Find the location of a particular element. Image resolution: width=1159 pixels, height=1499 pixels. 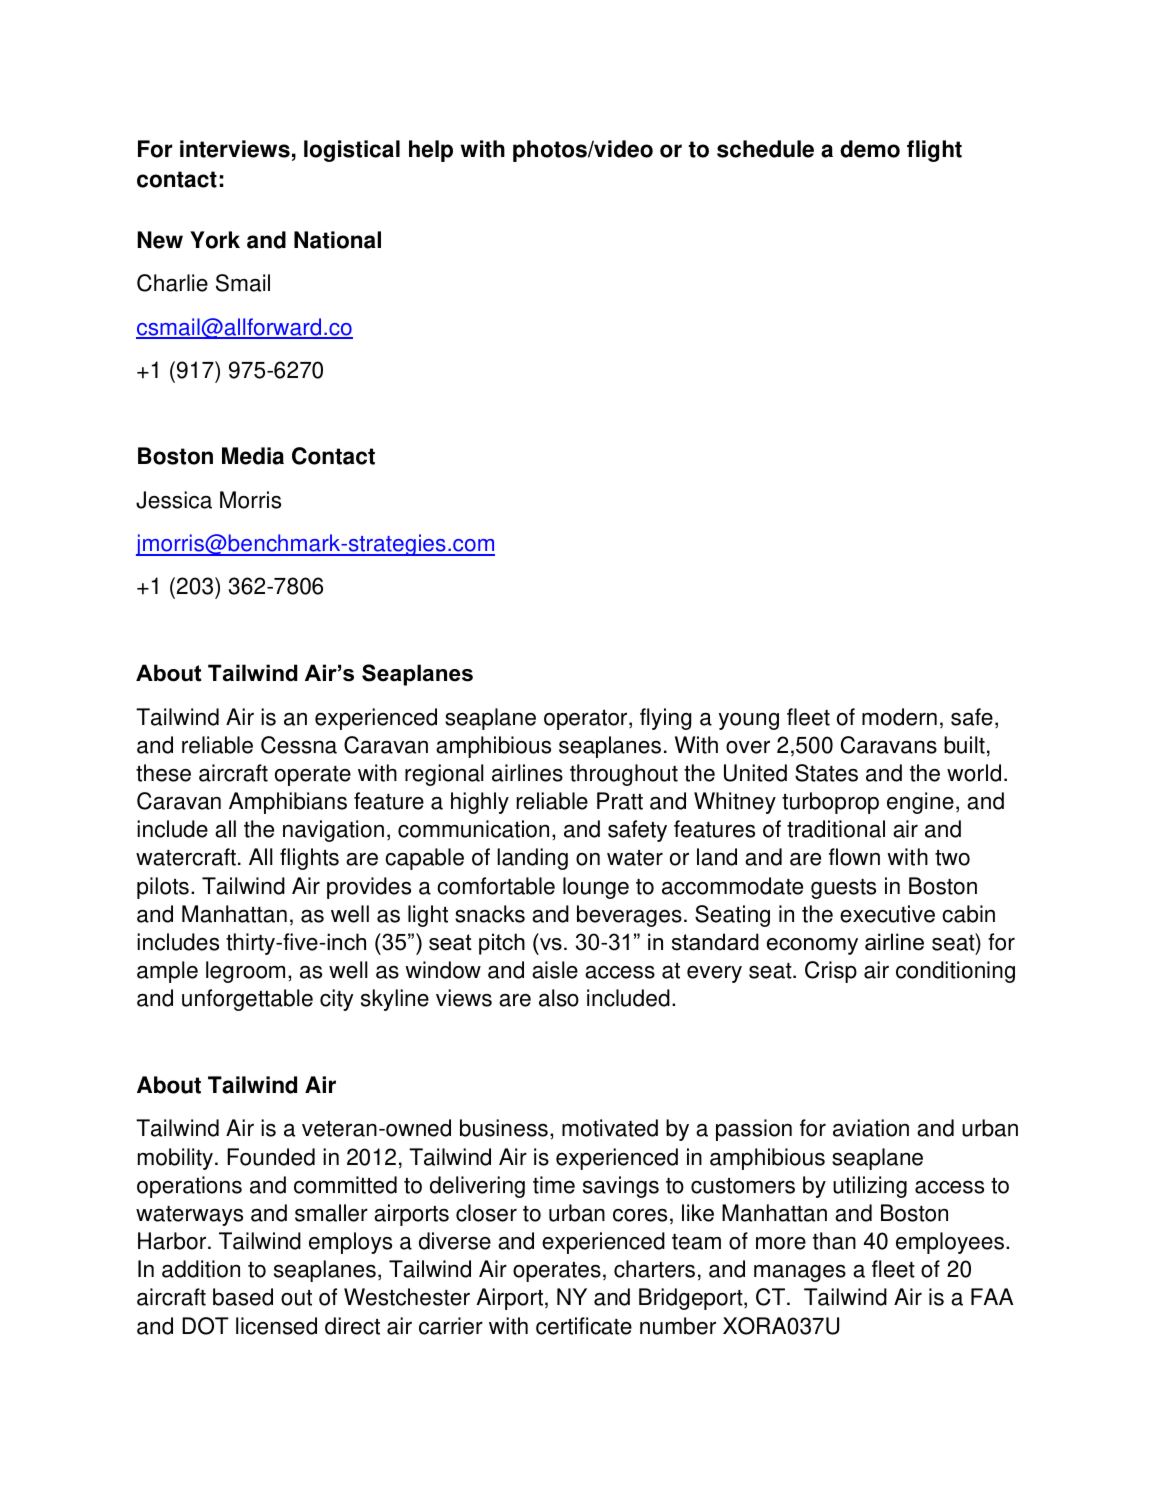

York is located at coordinates (215, 240).
